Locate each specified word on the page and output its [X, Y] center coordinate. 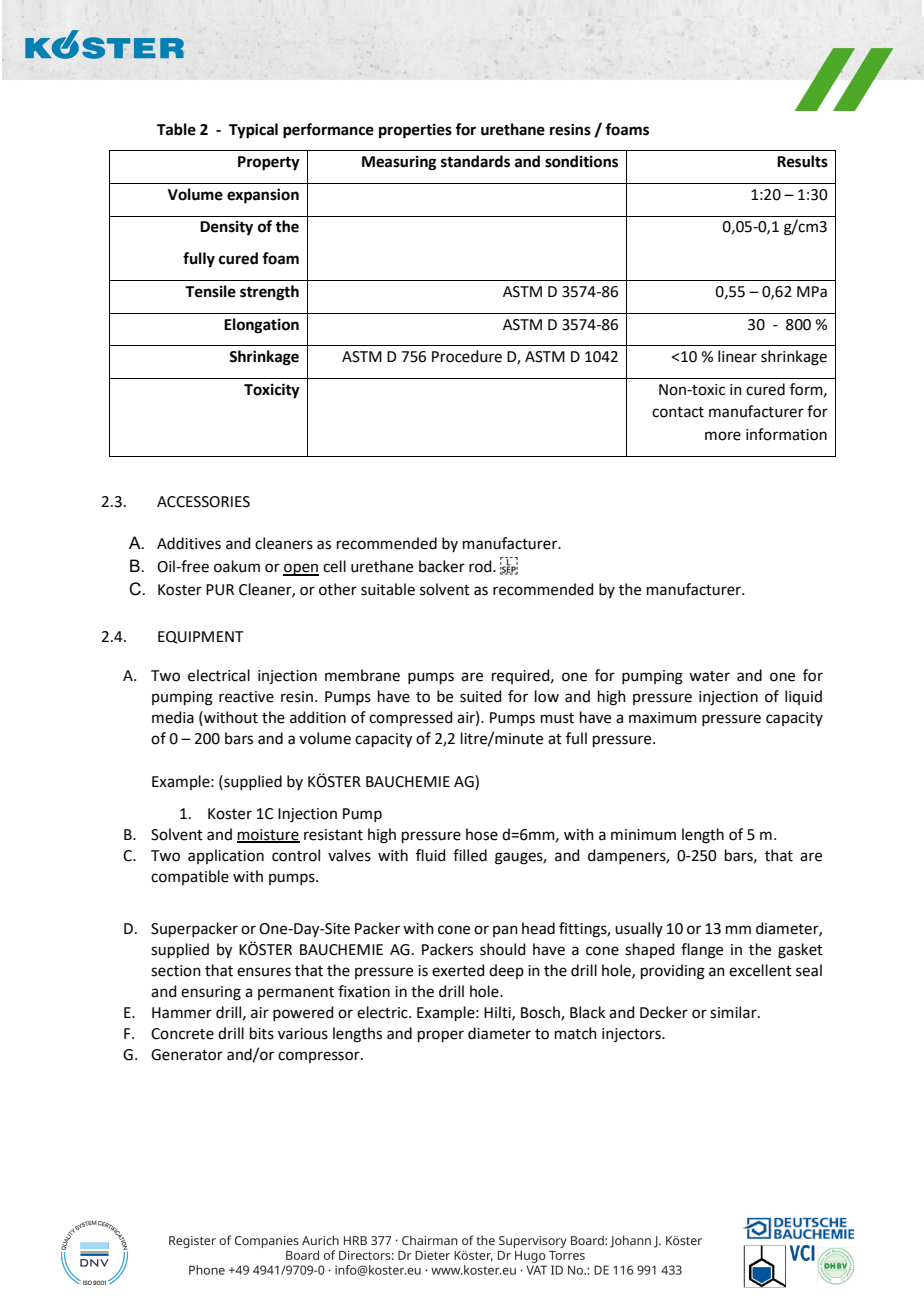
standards [475, 161]
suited [481, 696]
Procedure [467, 356]
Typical [253, 131]
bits [262, 1033]
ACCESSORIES [203, 502]
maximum [663, 718]
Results [802, 161]
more [723, 436]
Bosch [541, 1013]
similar [734, 1012]
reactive [246, 697]
